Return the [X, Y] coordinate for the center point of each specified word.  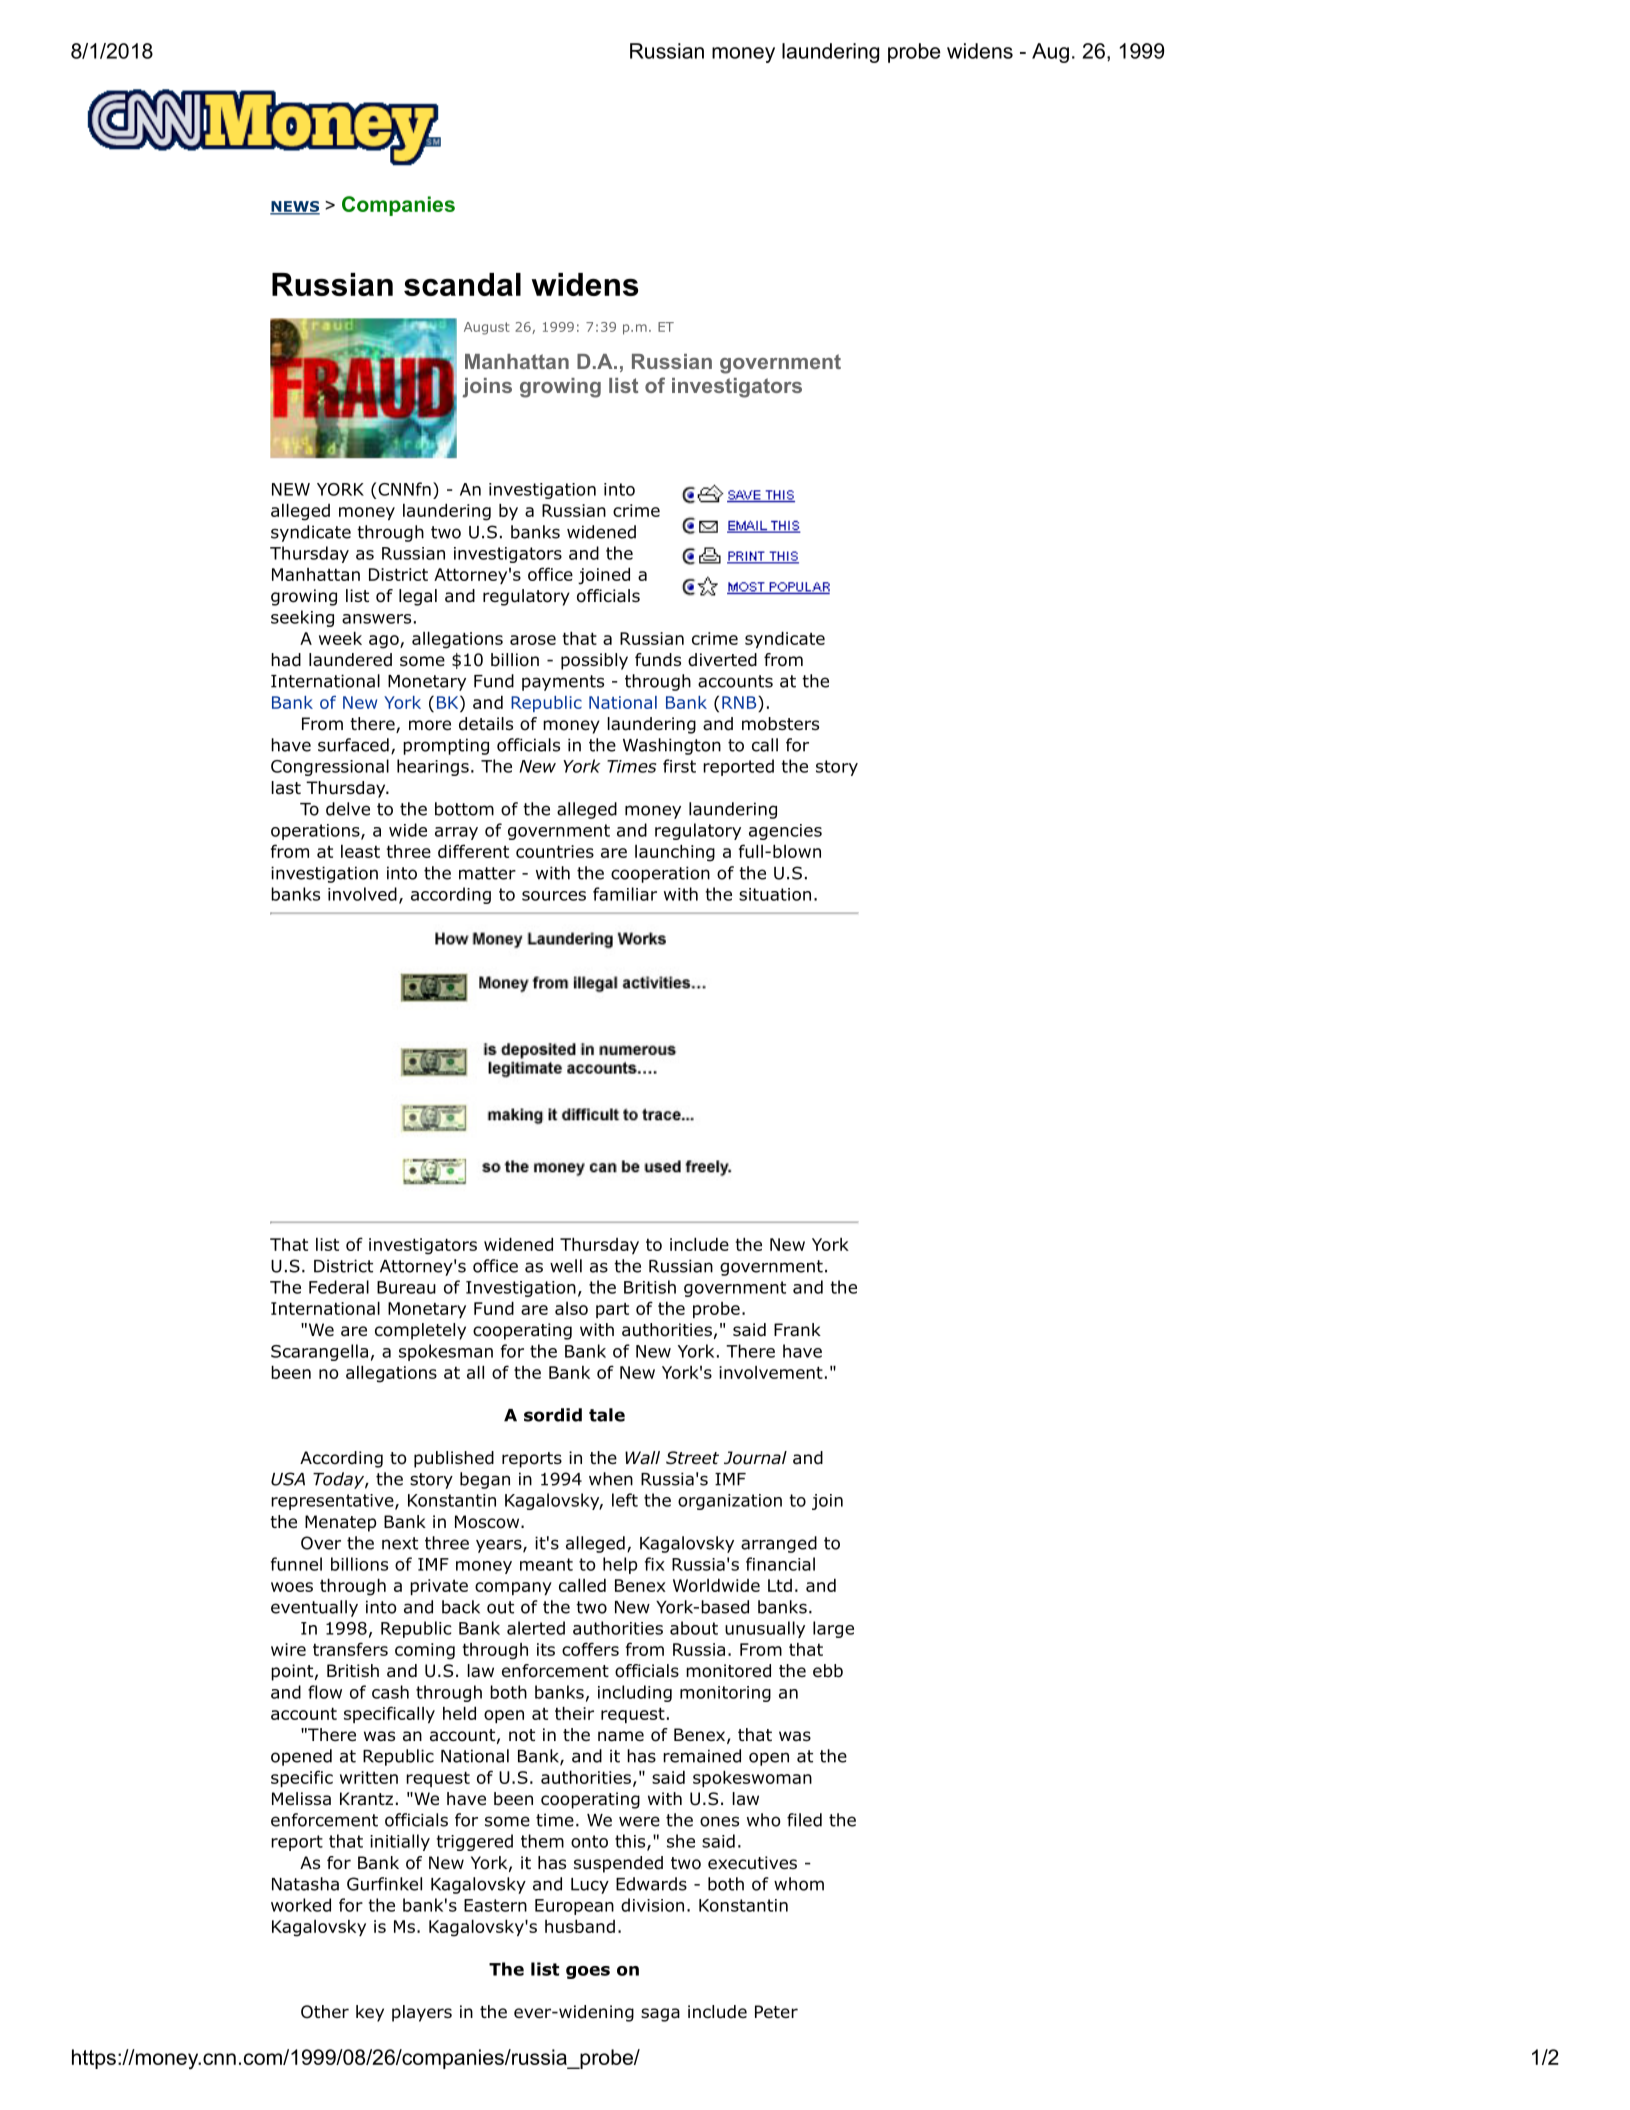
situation [775, 894]
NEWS [295, 207]
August [487, 328]
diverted [722, 660]
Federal [339, 1287]
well [566, 1266]
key [370, 2013]
